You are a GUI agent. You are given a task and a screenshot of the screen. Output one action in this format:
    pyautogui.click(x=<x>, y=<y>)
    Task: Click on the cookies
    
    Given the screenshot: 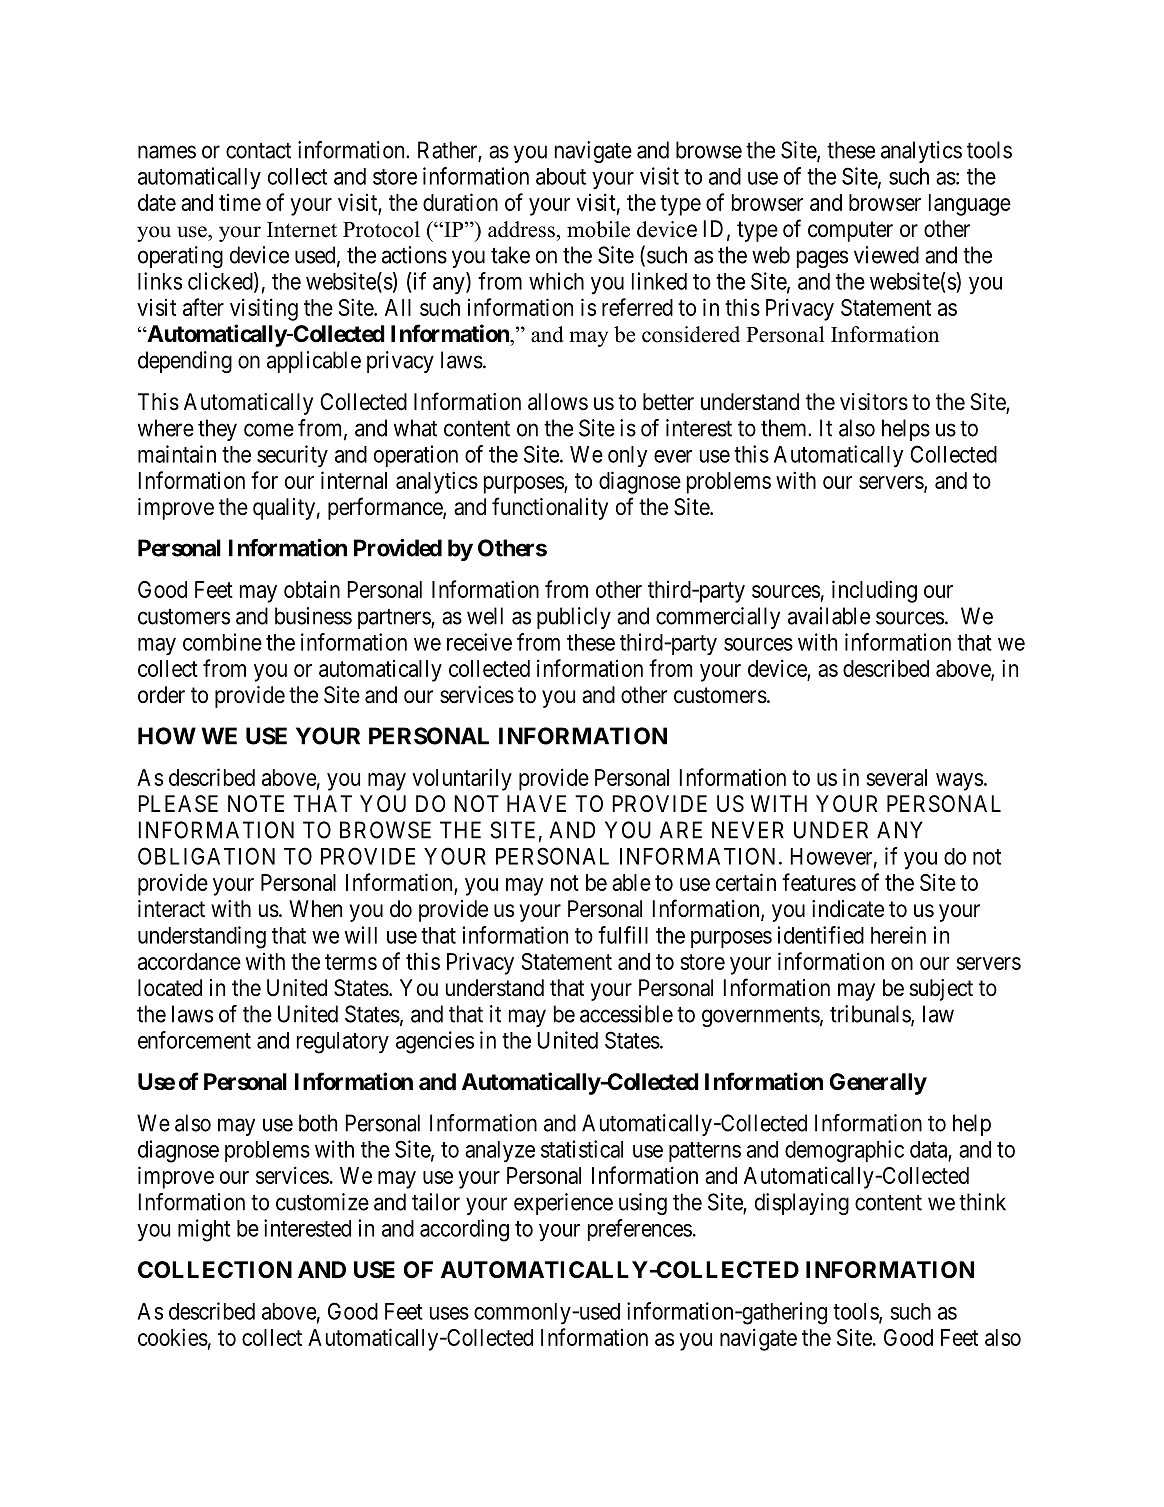 What is the action you would take?
    pyautogui.click(x=173, y=1337)
